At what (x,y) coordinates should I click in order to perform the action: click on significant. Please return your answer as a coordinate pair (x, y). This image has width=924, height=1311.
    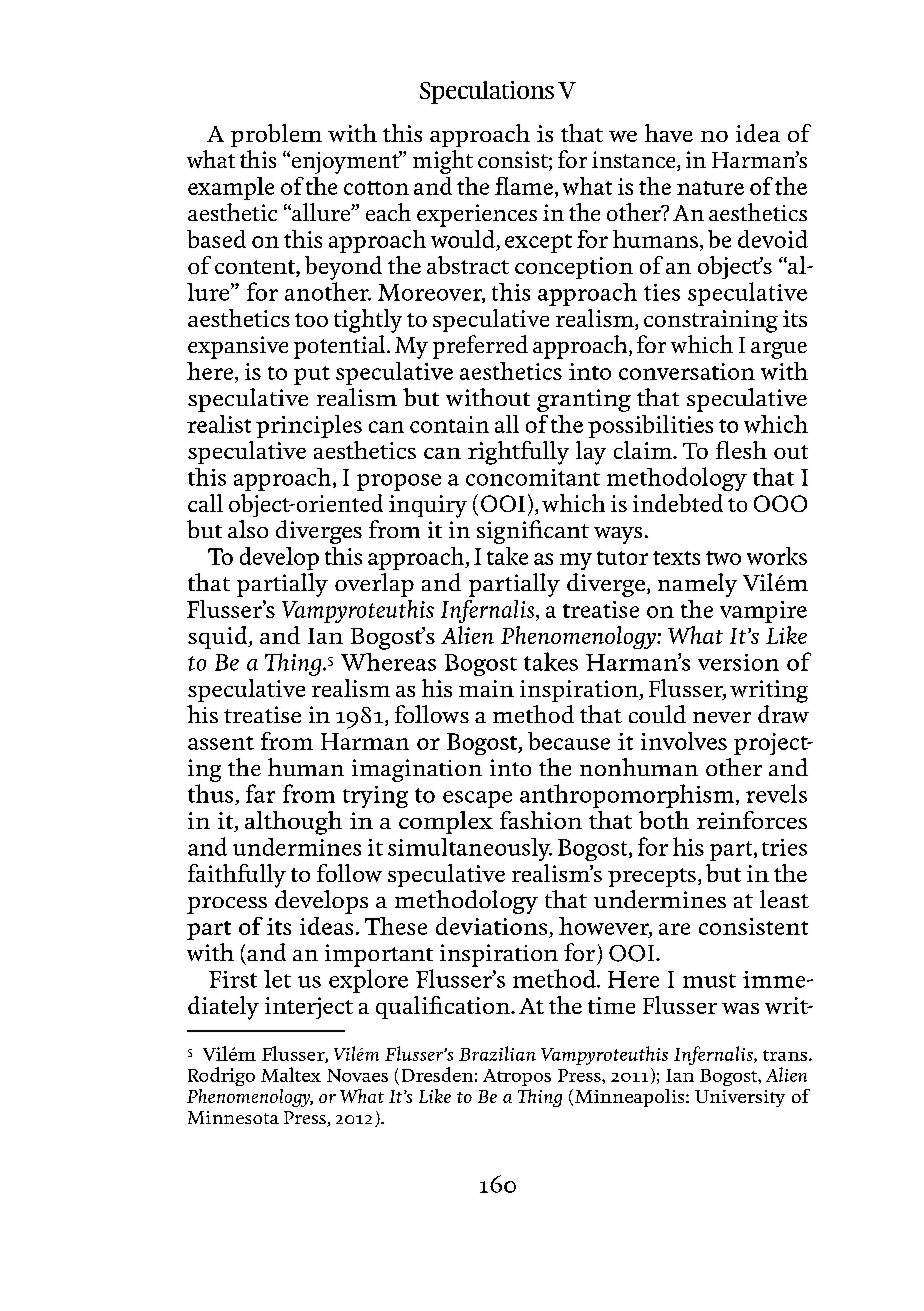
    Looking at the image, I should click on (533, 532).
